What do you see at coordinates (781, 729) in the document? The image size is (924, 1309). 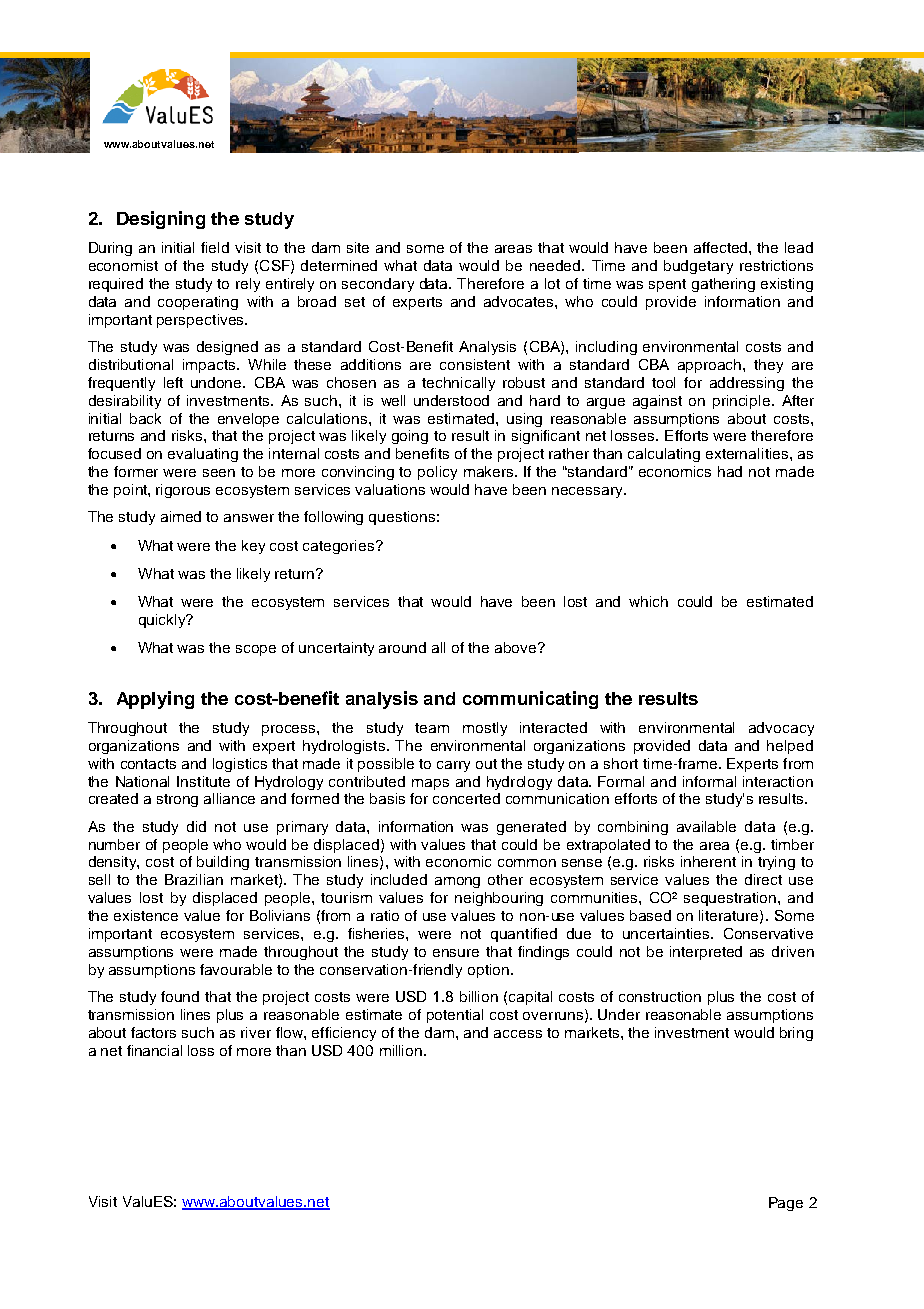 I see `advocacy` at bounding box center [781, 729].
